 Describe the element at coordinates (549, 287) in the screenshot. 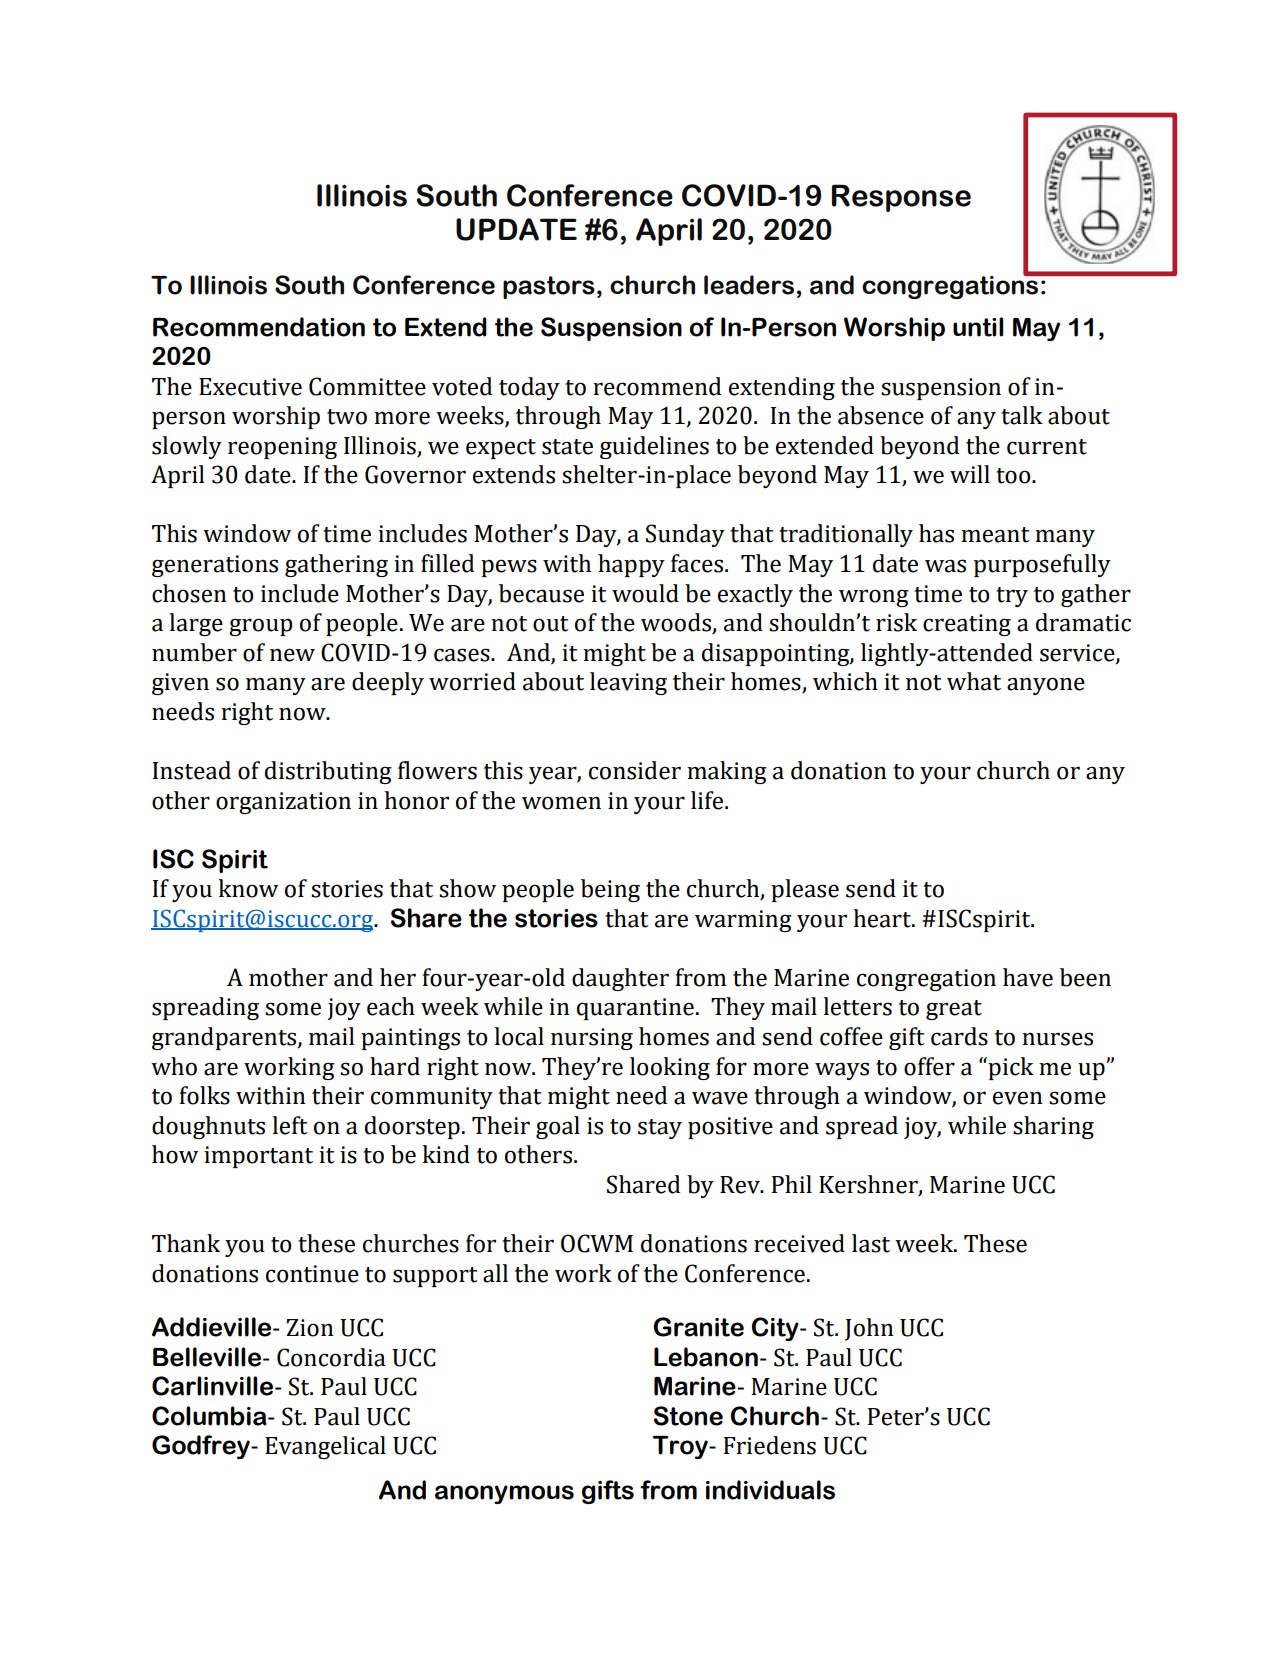

I see `pastors` at that location.
